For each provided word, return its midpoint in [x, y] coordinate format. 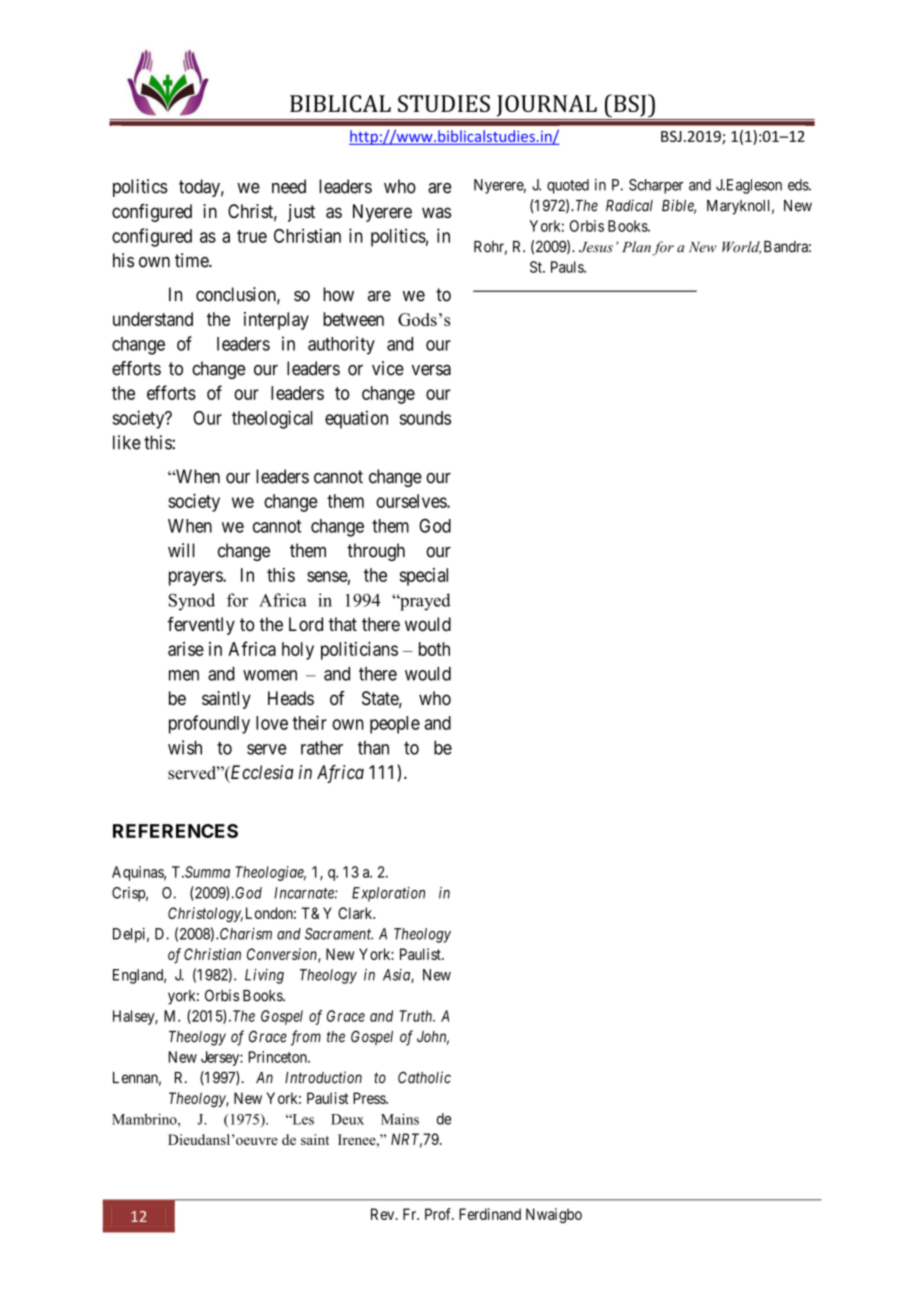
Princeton [279, 1057]
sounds [425, 418]
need [289, 186]
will [181, 550]
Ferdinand [490, 1214]
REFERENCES [175, 831]
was [436, 212]
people [395, 725]
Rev [384, 1214]
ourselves [412, 501]
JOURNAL [547, 106]
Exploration [388, 894]
